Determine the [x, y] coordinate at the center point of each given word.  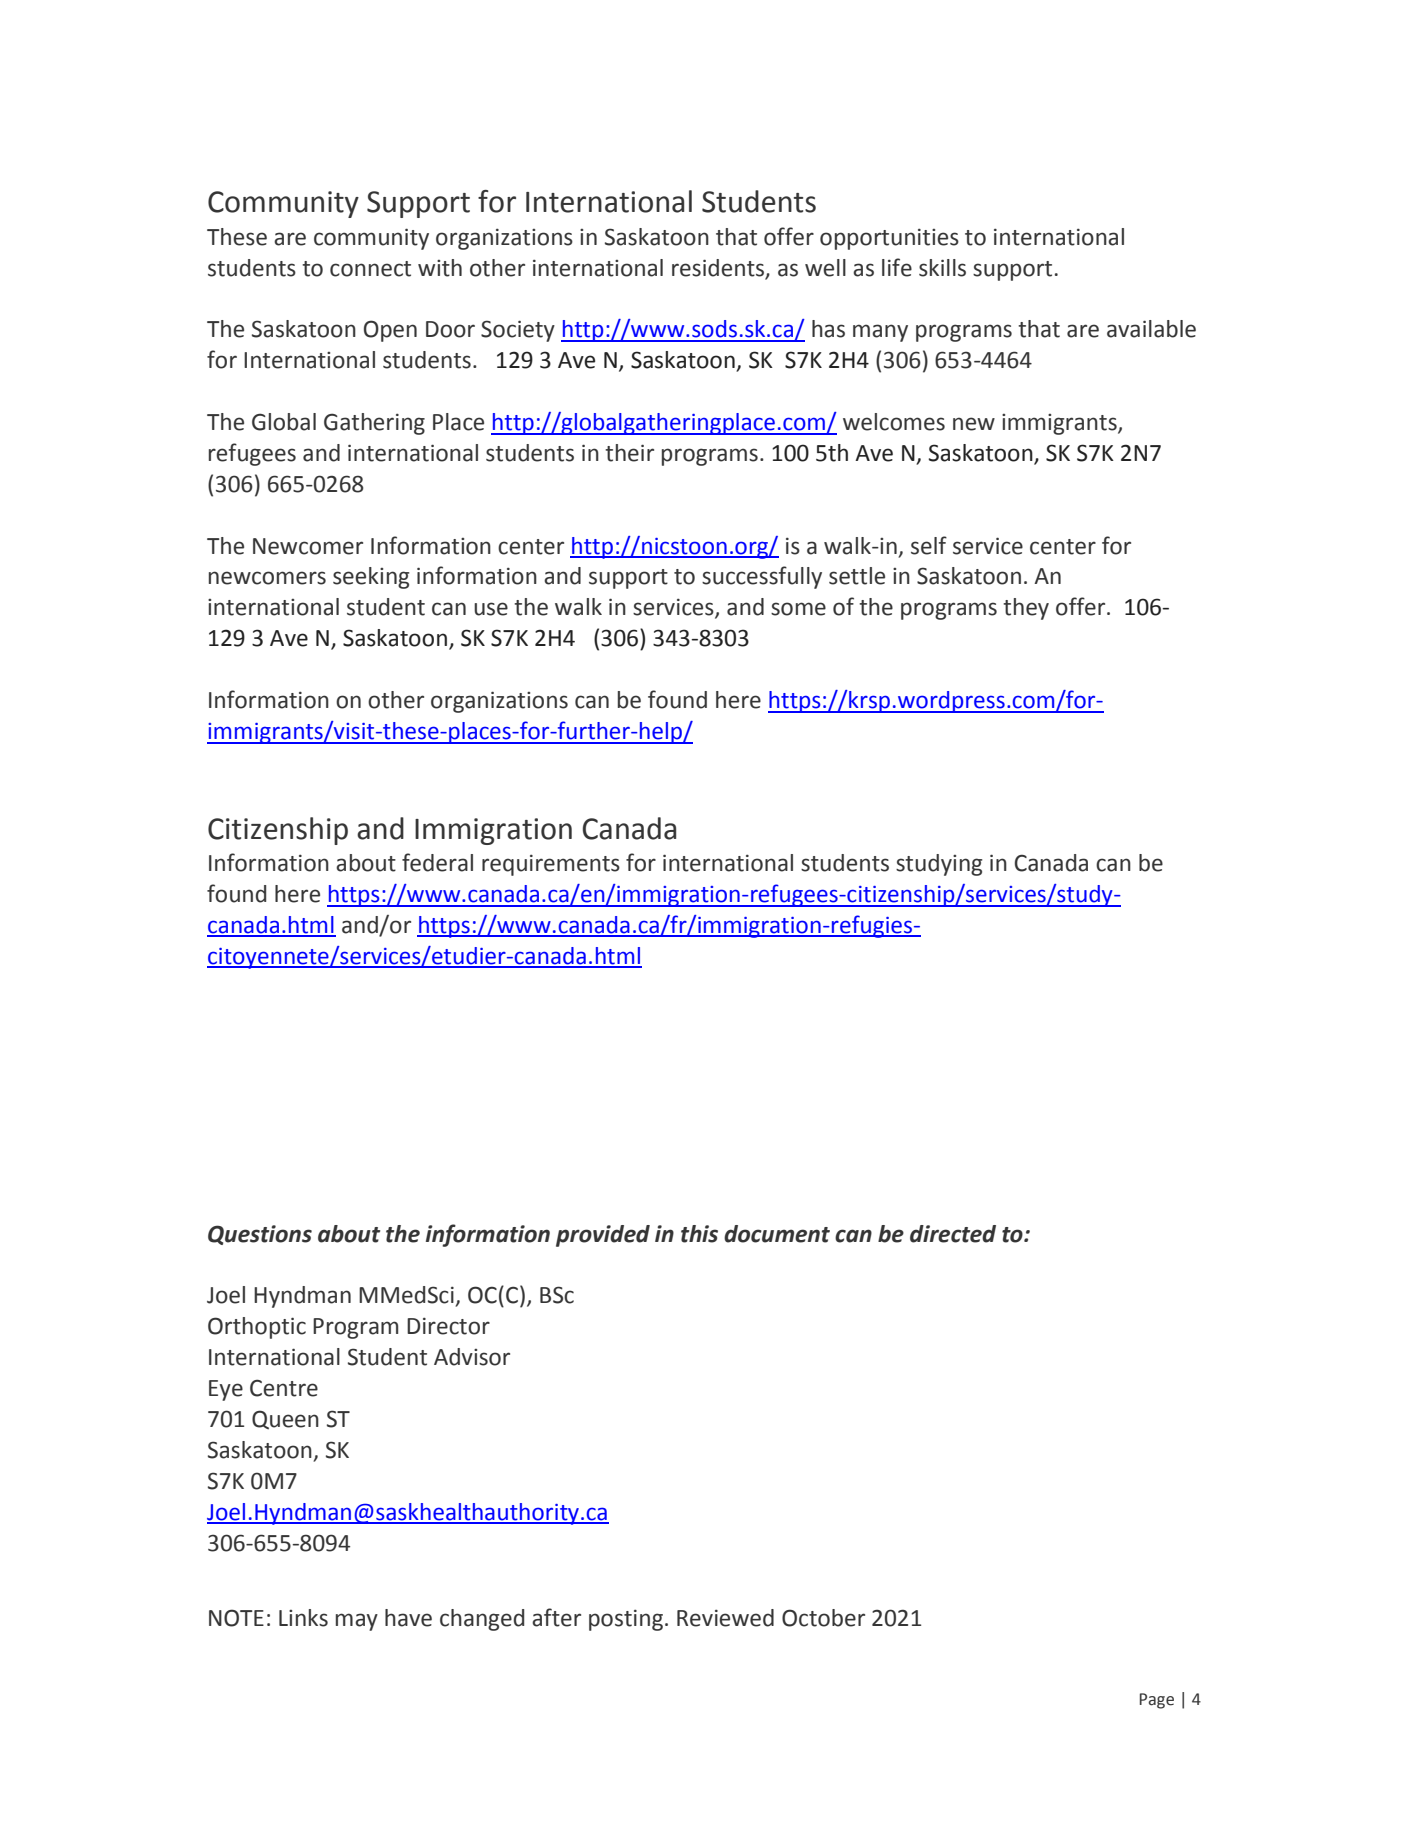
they [1026, 609]
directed [953, 1234]
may [357, 1622]
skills [942, 268]
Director [448, 1326]
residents [718, 268]
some [798, 609]
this [699, 1234]
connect [370, 269]
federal [437, 862]
